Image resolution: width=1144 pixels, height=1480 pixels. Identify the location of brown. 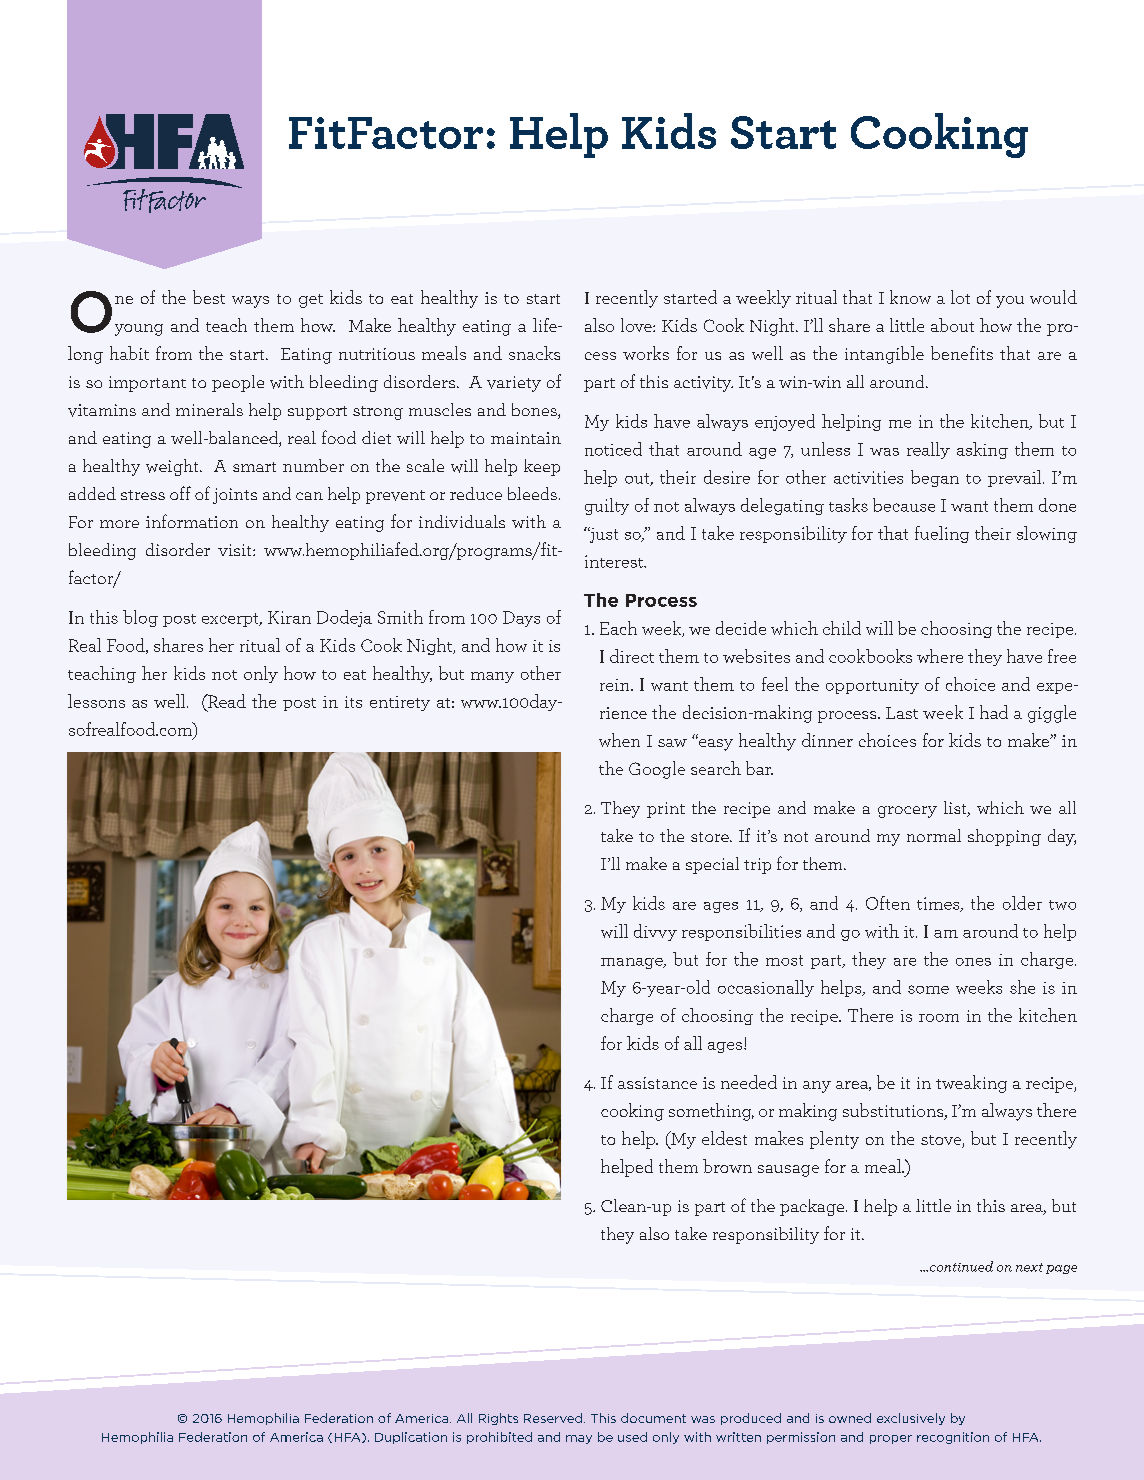
(727, 1166).
